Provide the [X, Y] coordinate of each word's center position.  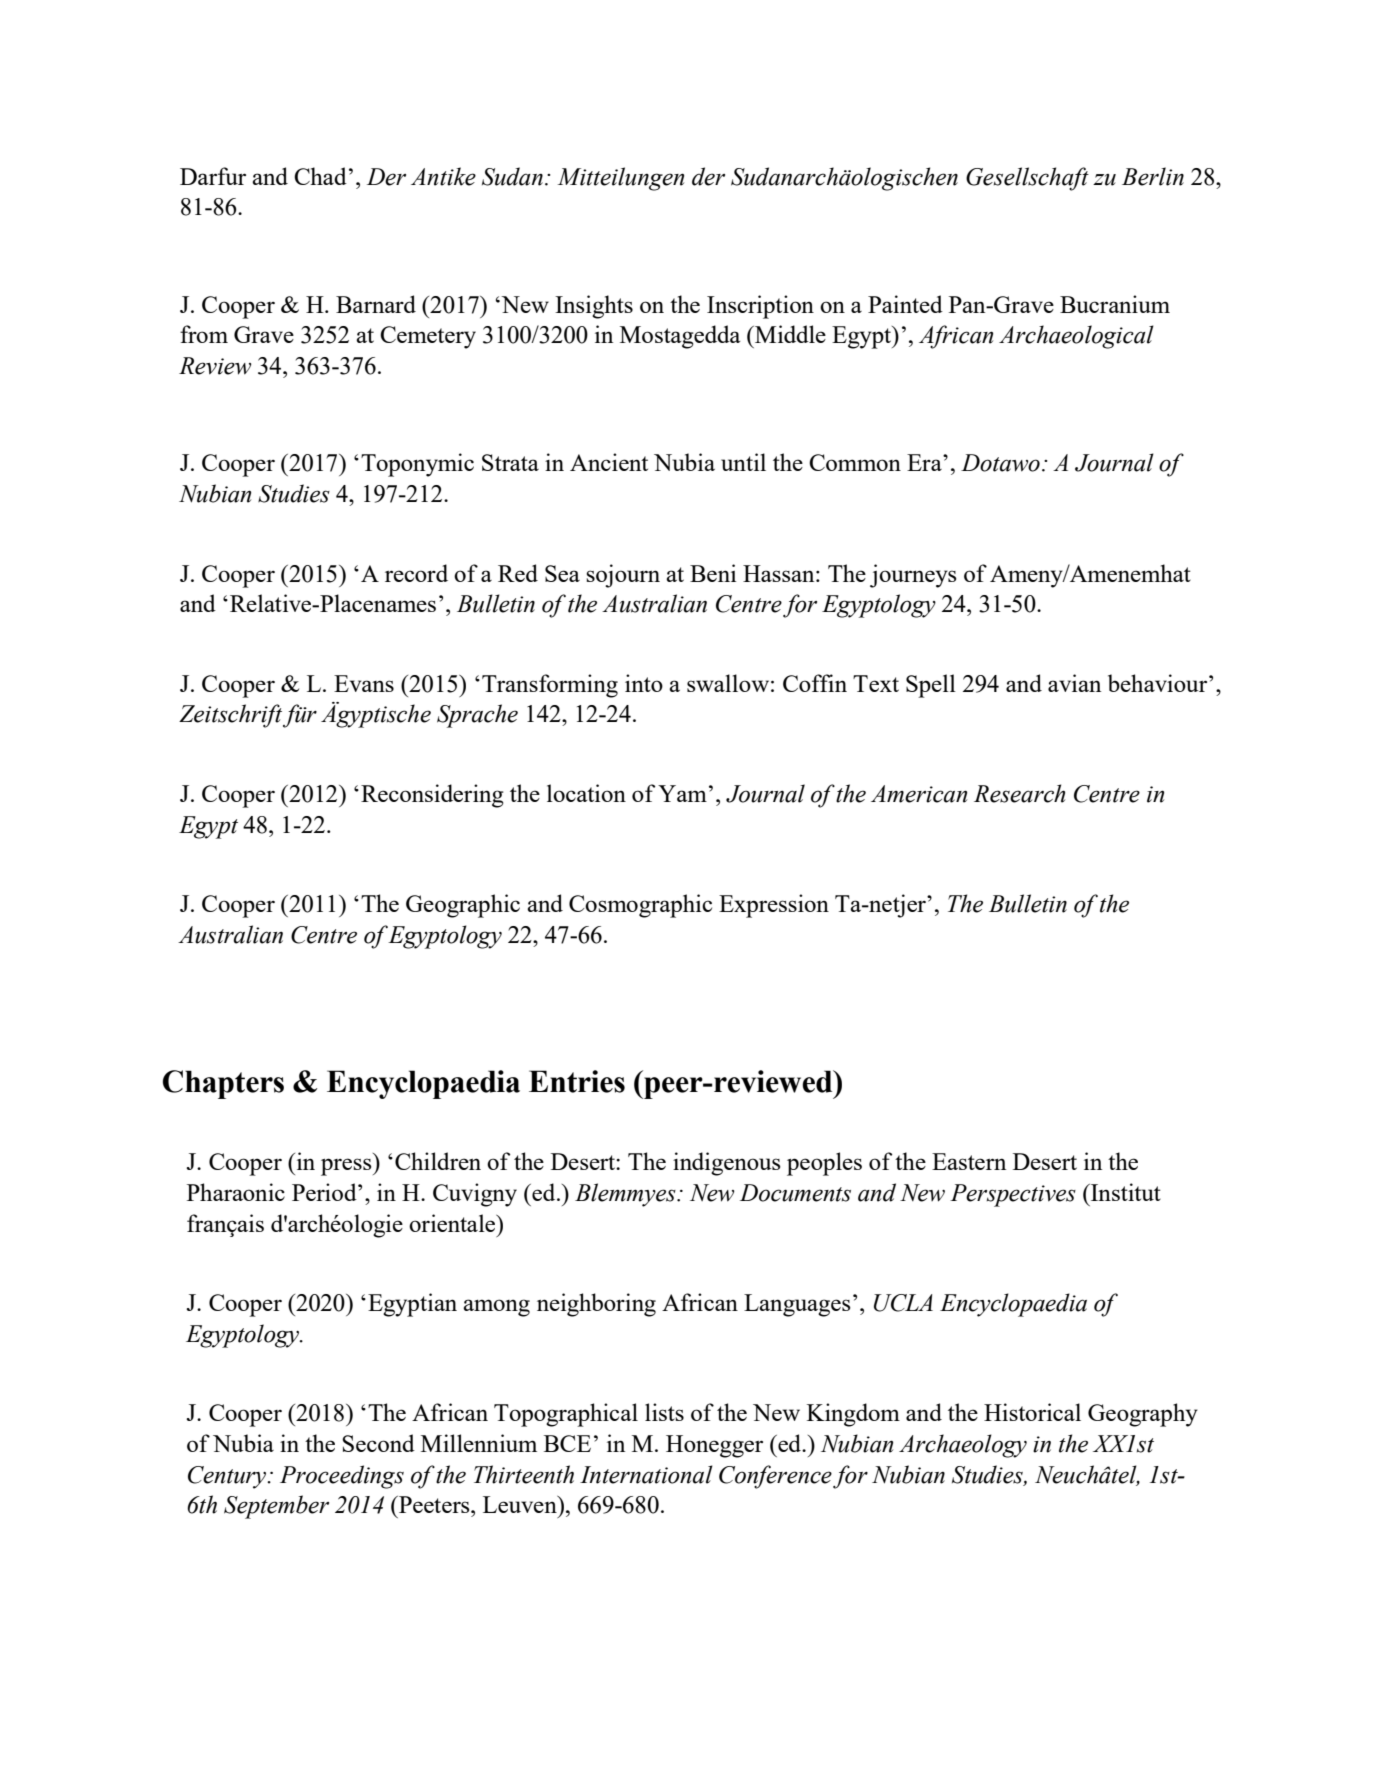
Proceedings [342, 1477]
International [646, 1474]
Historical [1032, 1412]
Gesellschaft [1027, 179]
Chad [320, 176]
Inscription [760, 307]
